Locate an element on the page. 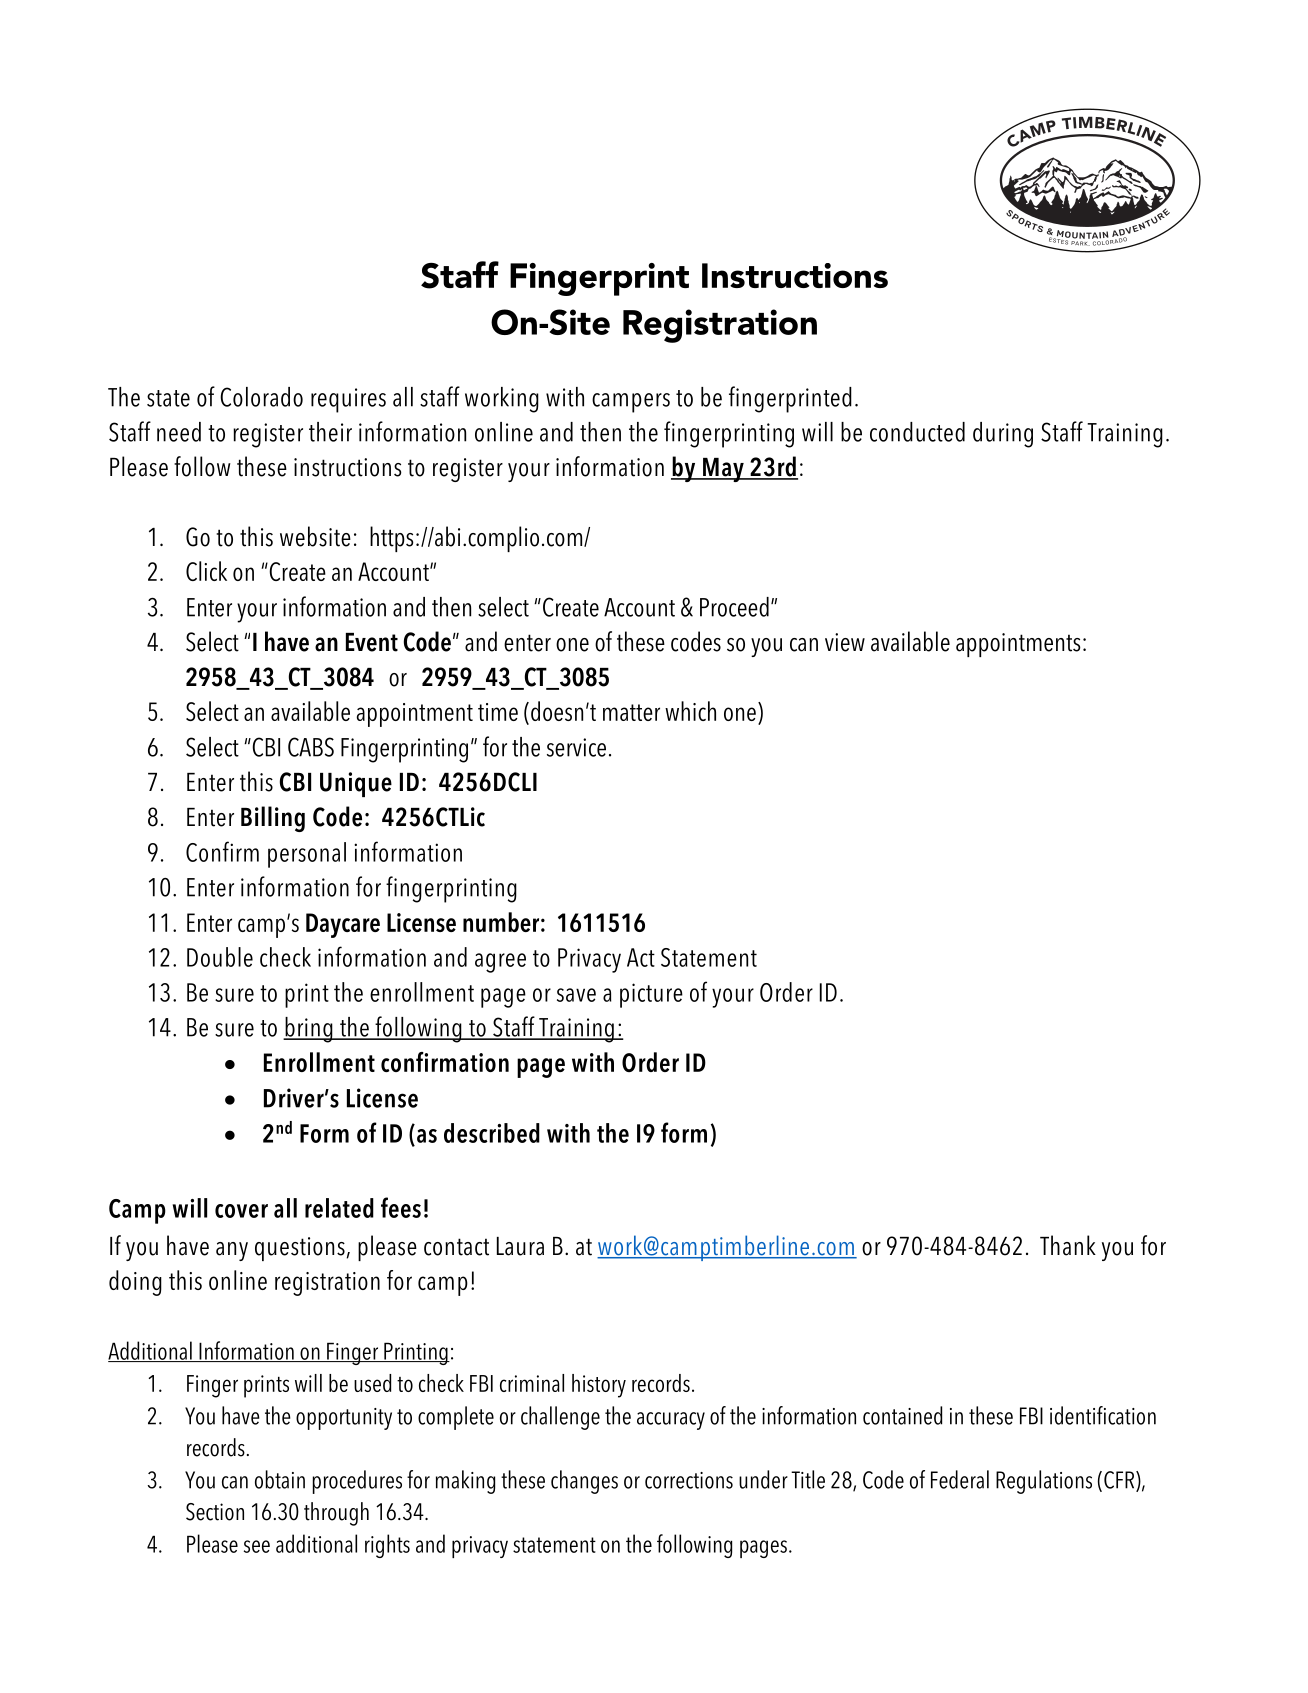 This document has height=1693, width=1308. Section is located at coordinates (215, 1512).
